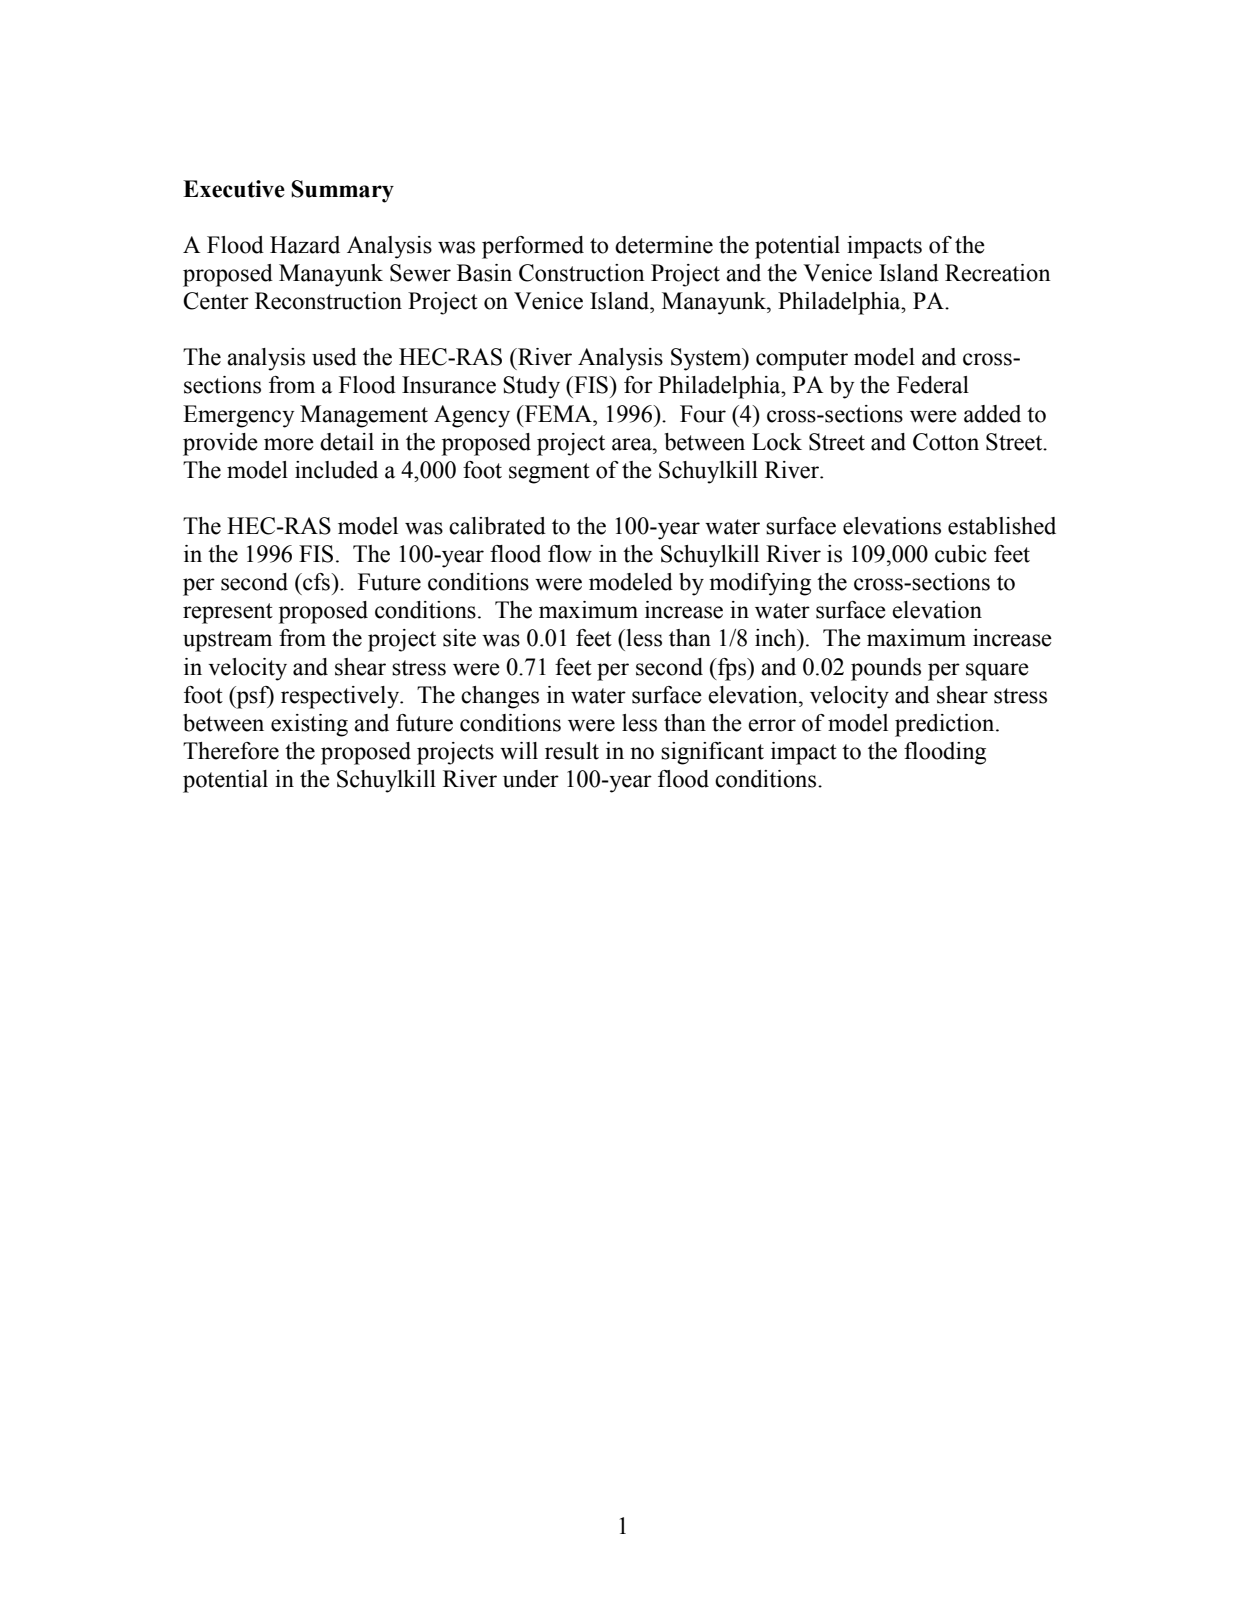  Describe the element at coordinates (998, 273) in the document. I see `Recreation` at that location.
